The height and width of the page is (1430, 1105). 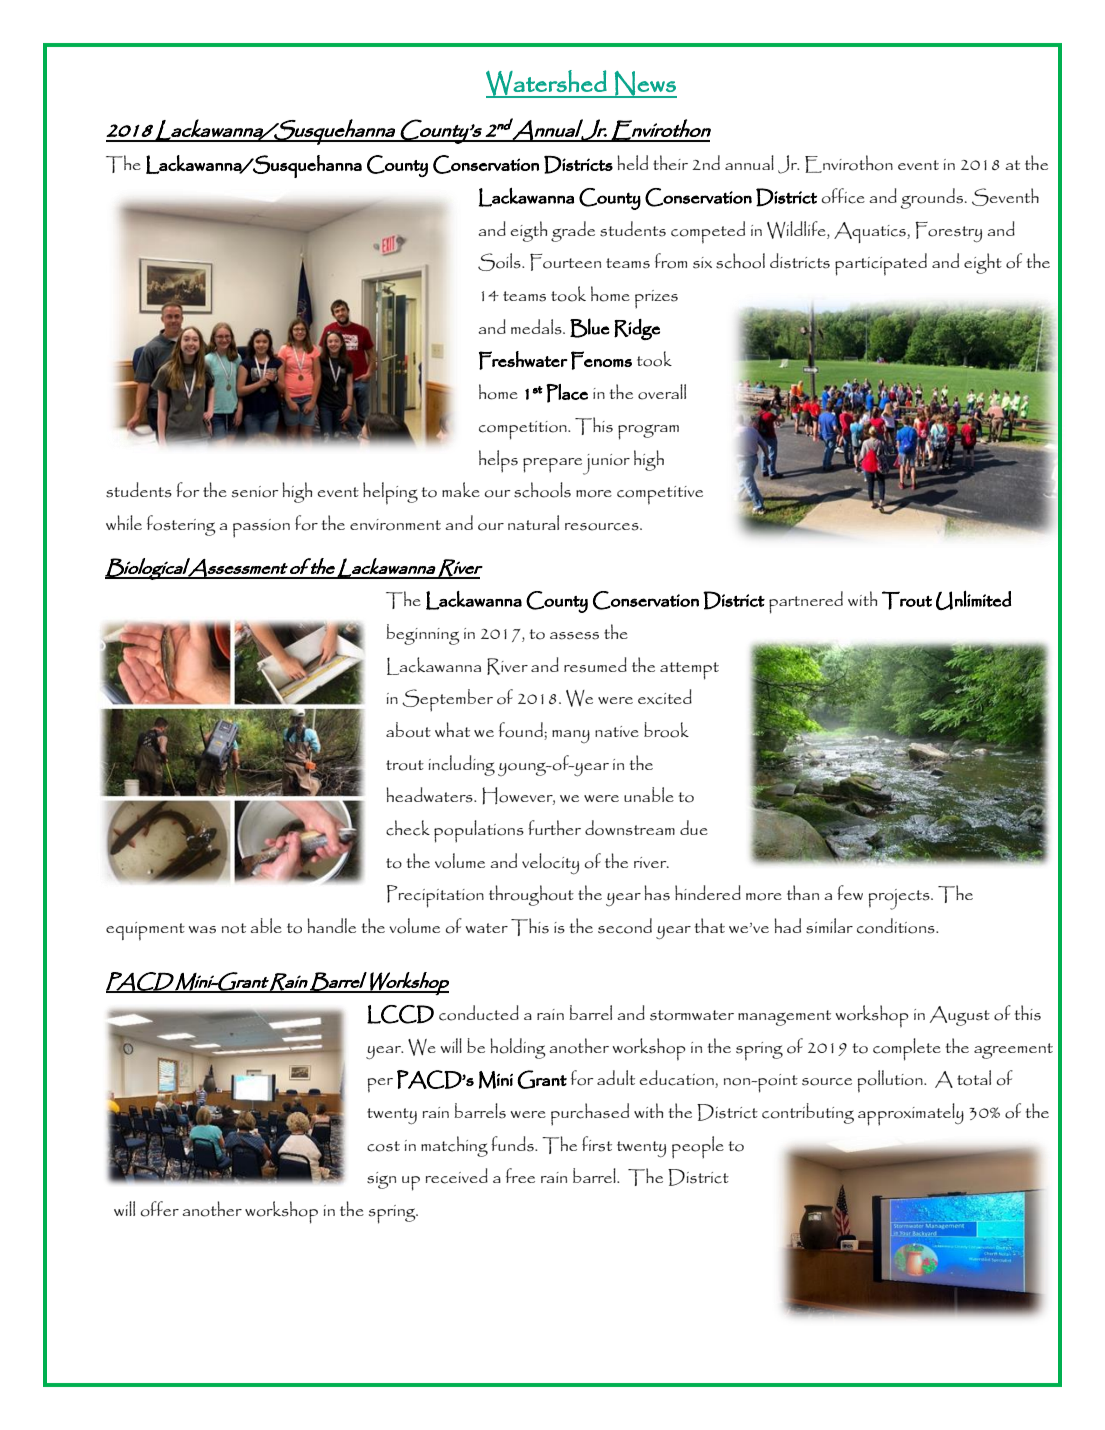 I want to click on offer, so click(x=160, y=1209).
